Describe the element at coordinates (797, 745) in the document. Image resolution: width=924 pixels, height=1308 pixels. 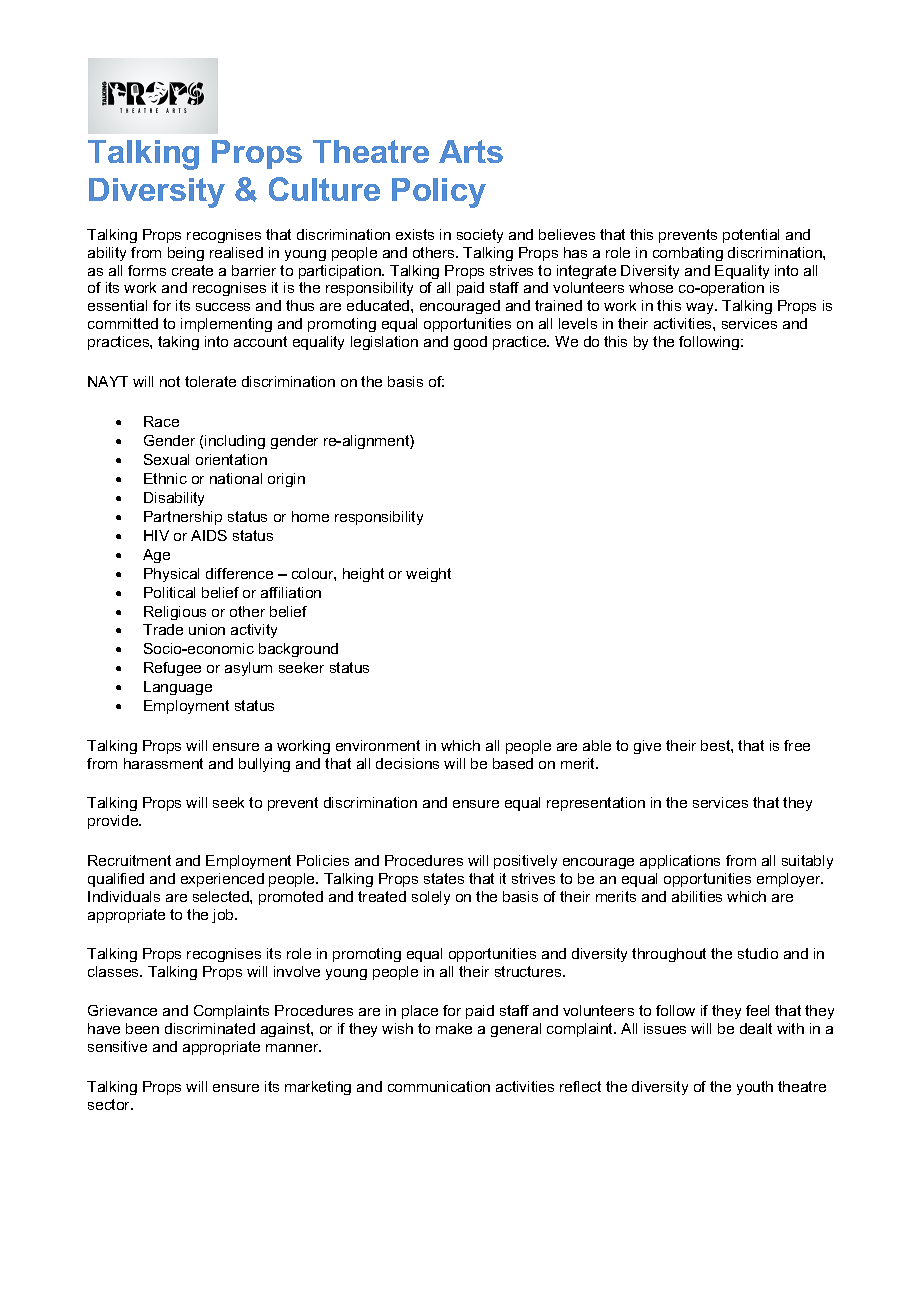
I see `free` at that location.
